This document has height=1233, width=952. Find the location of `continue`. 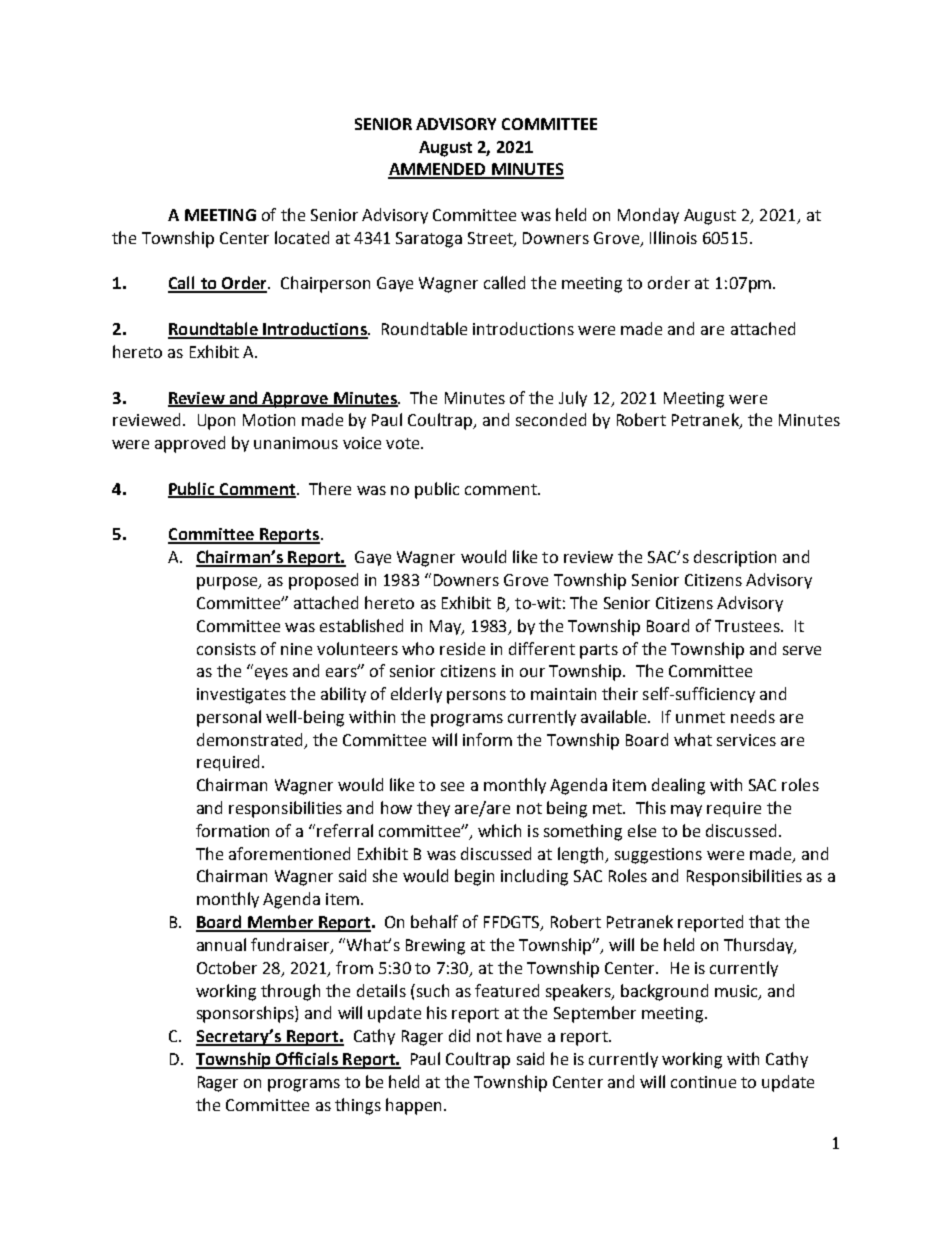

continue is located at coordinates (703, 1082).
